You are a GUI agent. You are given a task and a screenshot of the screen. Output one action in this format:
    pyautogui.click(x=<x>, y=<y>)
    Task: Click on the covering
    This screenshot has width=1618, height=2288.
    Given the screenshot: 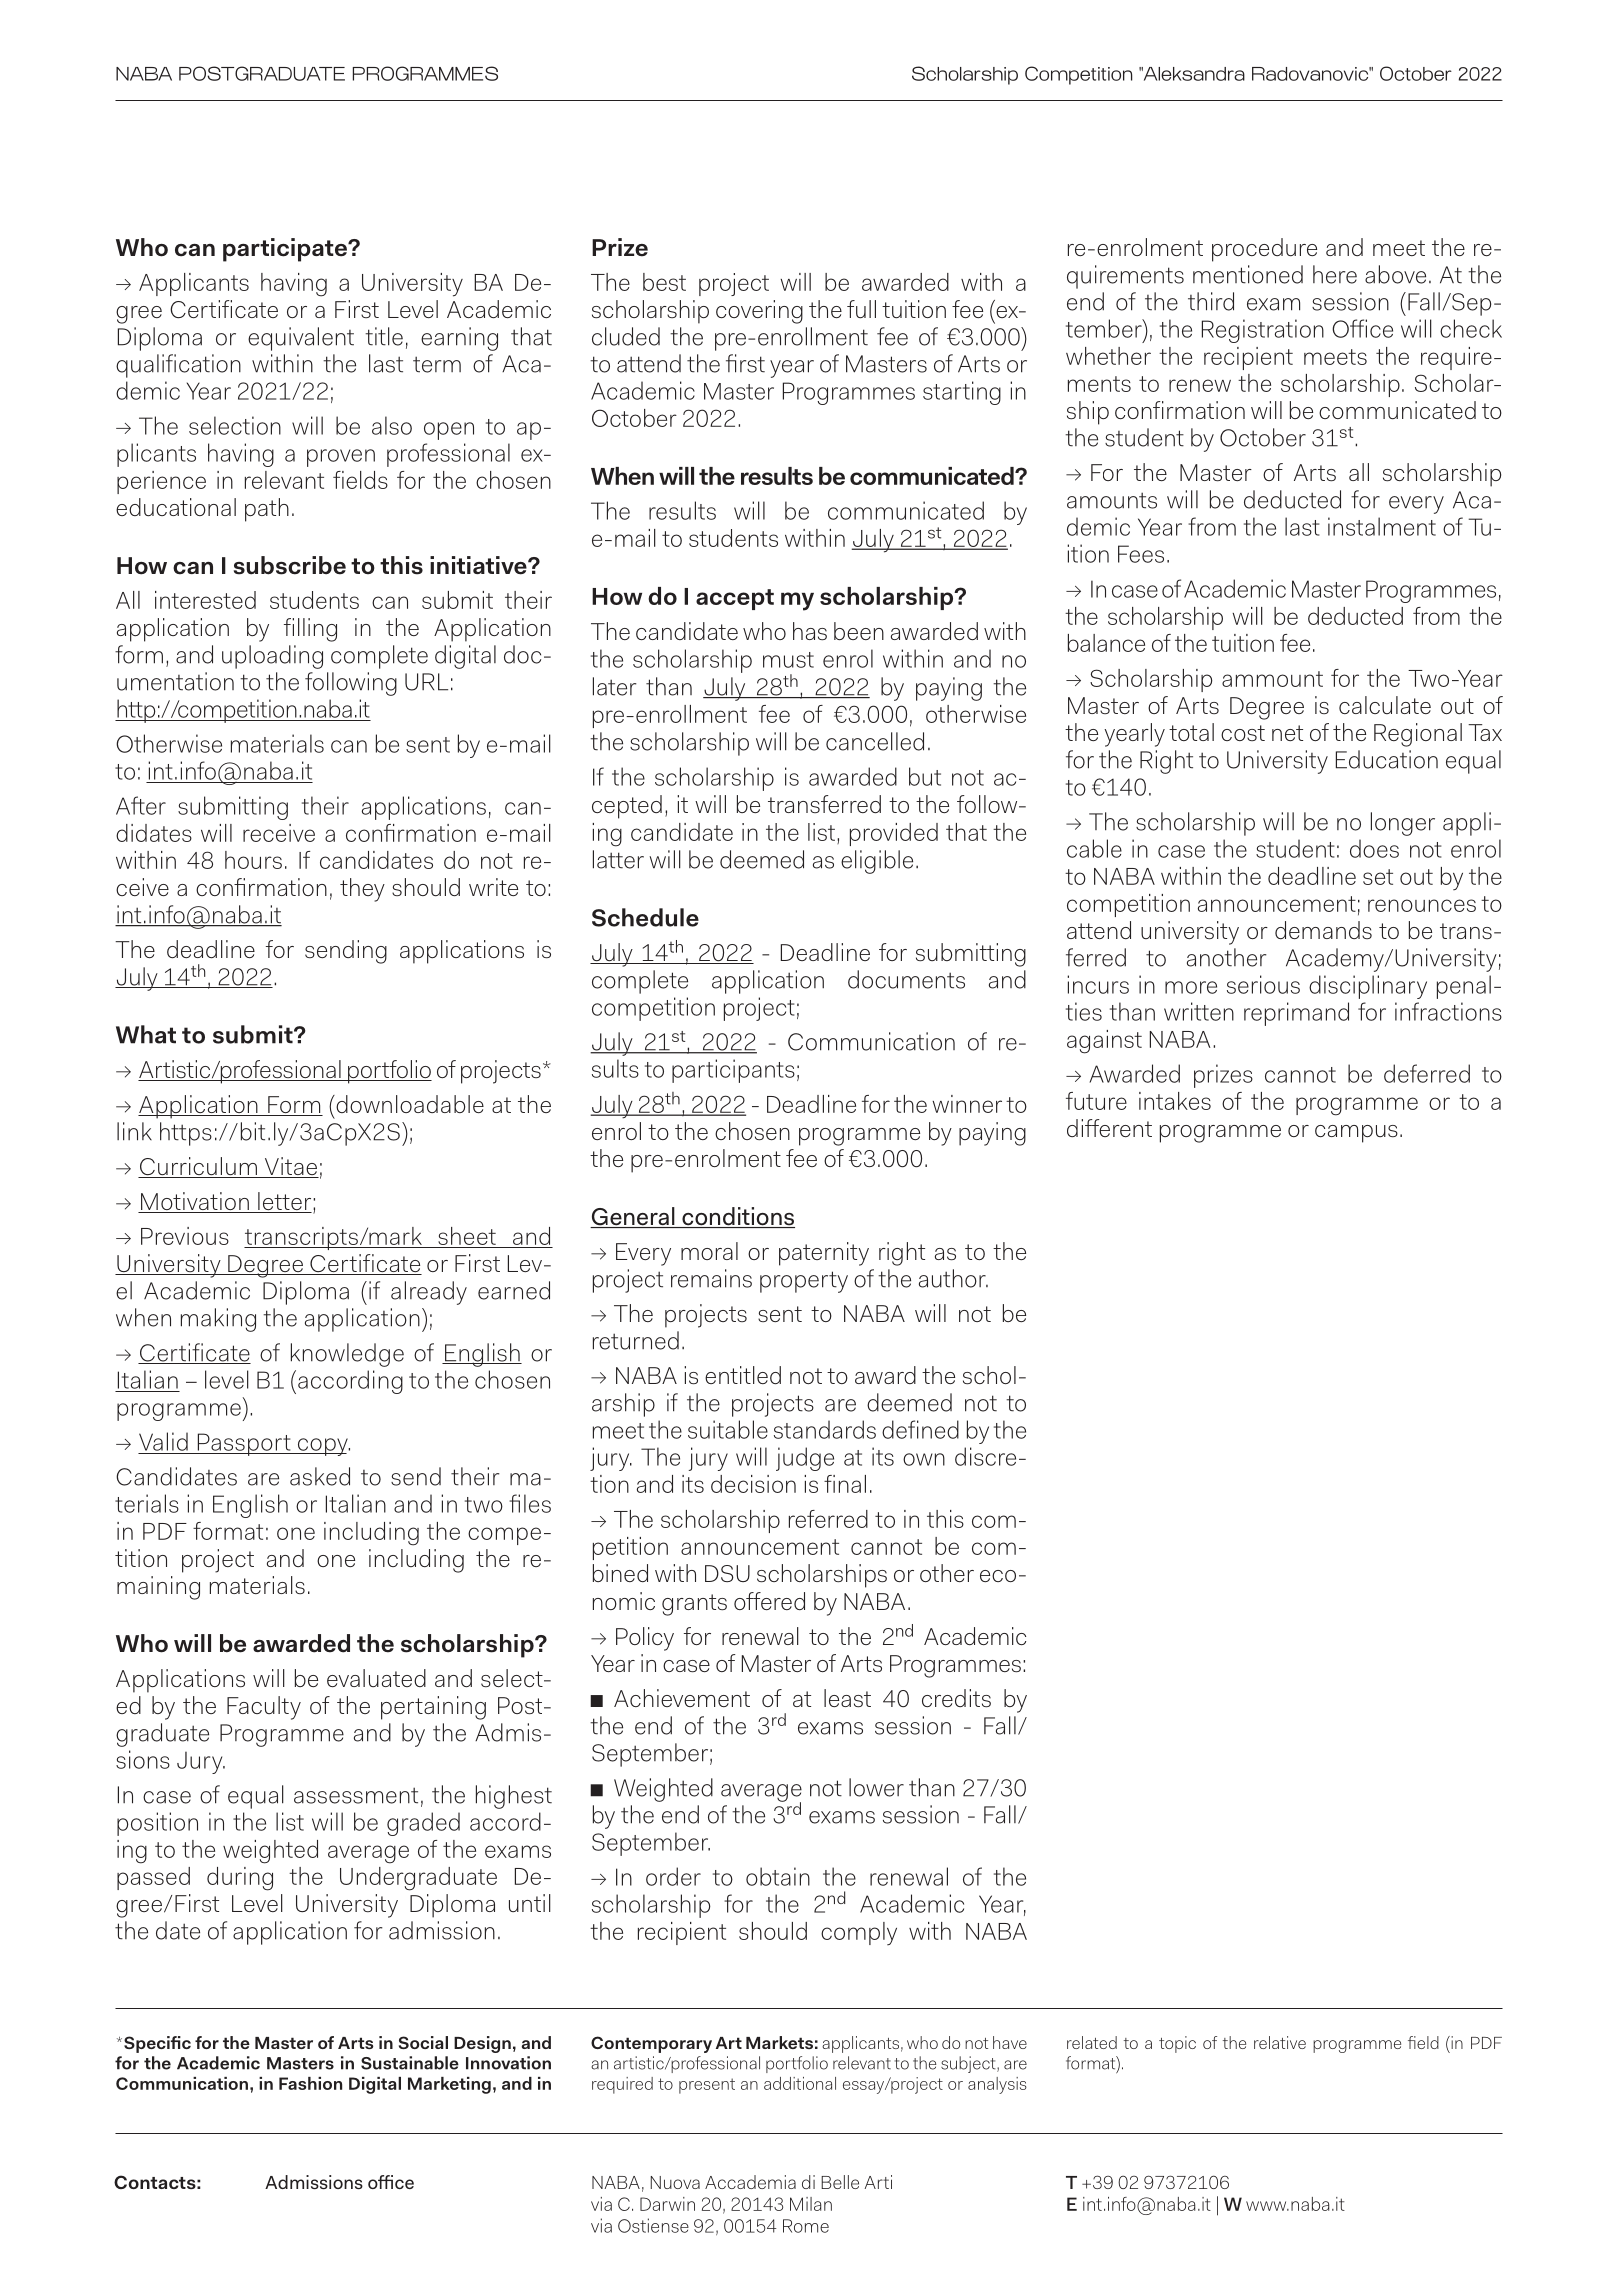 What is the action you would take?
    pyautogui.click(x=759, y=312)
